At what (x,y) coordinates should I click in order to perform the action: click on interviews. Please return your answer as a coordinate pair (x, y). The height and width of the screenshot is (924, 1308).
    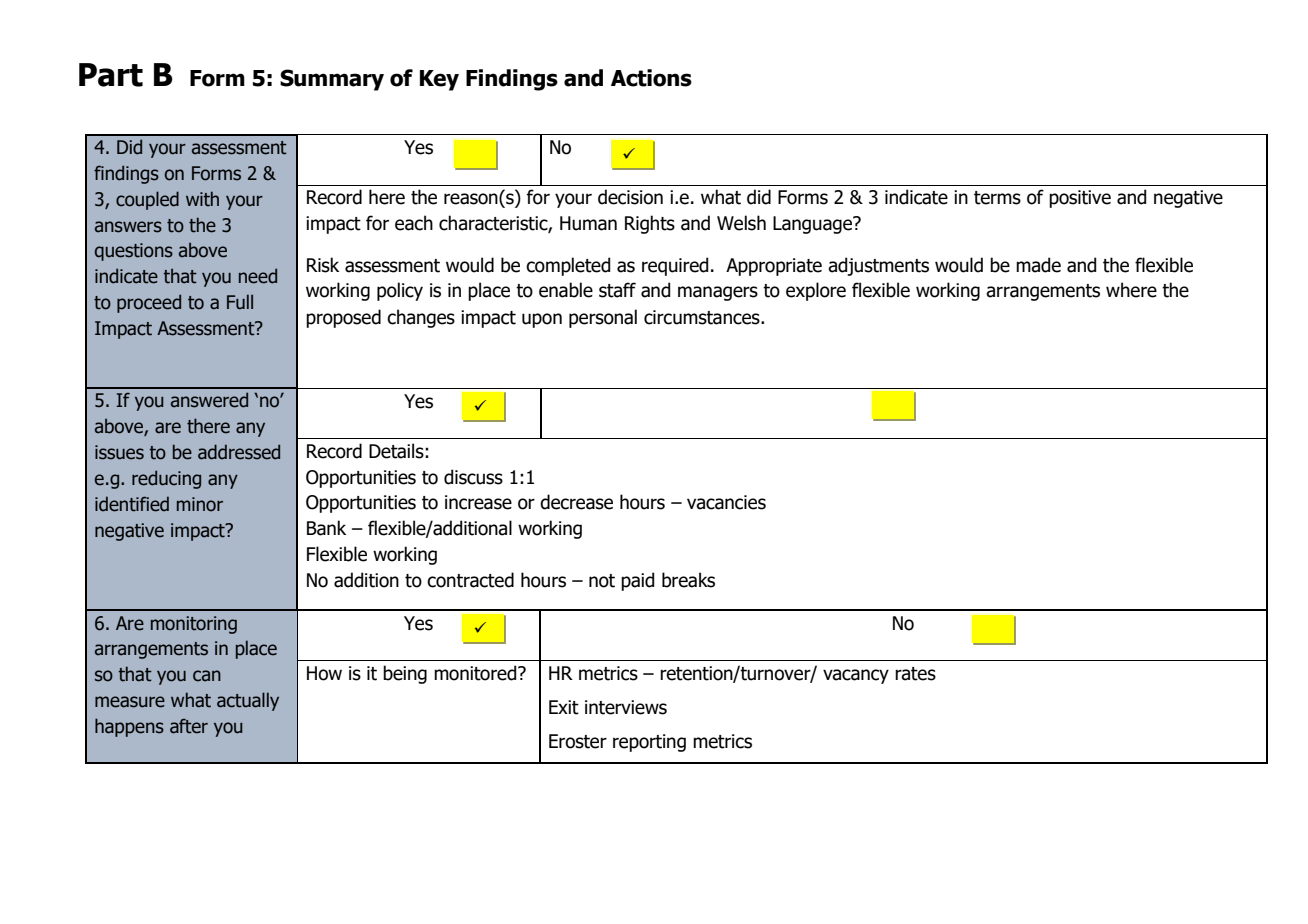
    Looking at the image, I should click on (626, 707).
